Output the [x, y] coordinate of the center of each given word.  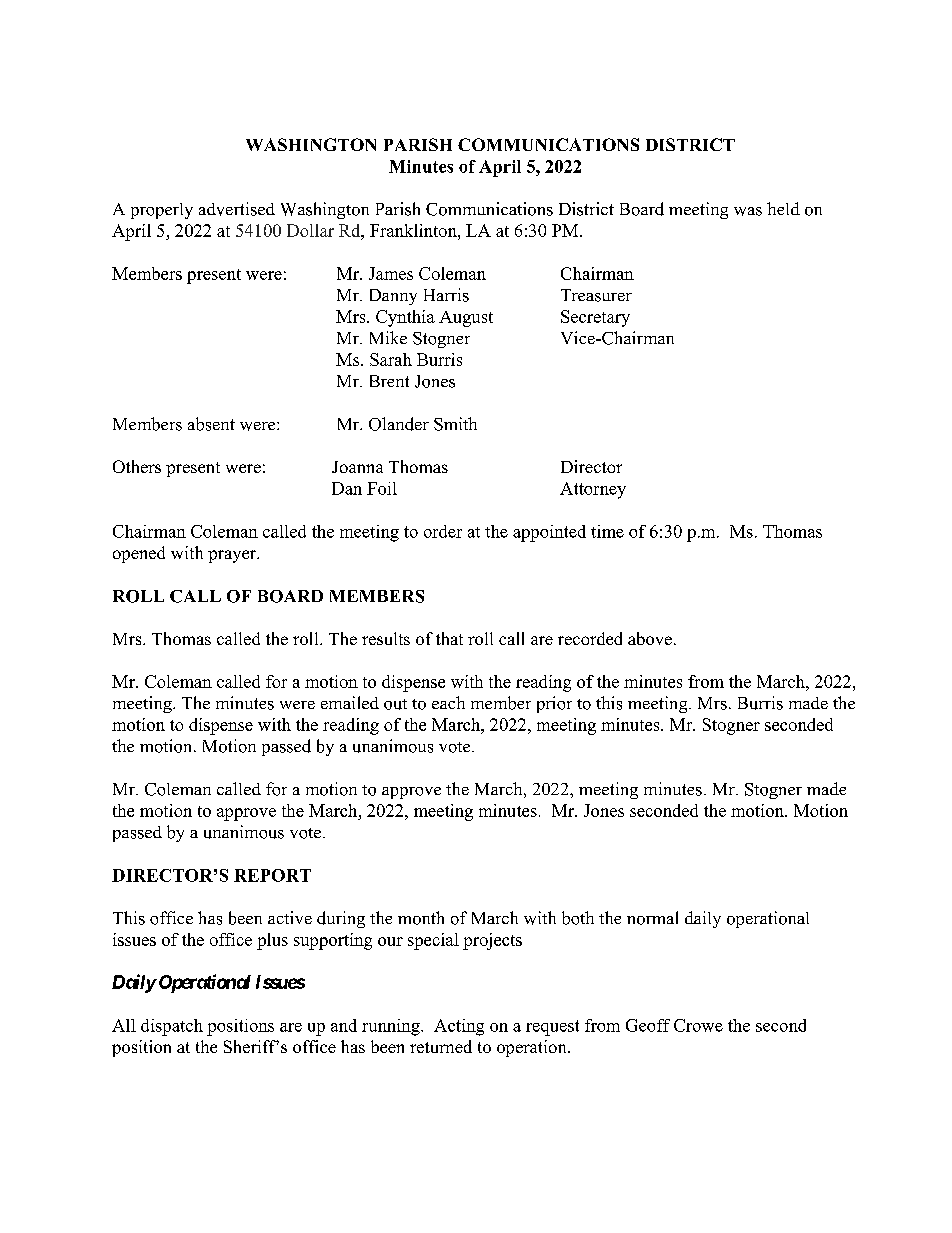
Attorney [593, 490]
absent [211, 424]
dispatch [172, 1027]
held [783, 208]
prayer [233, 556]
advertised [237, 209]
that [449, 638]
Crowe [698, 1025]
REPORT [272, 875]
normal [652, 918]
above [650, 638]
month [421, 918]
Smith [455, 424]
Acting [459, 1027]
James [391, 273]
